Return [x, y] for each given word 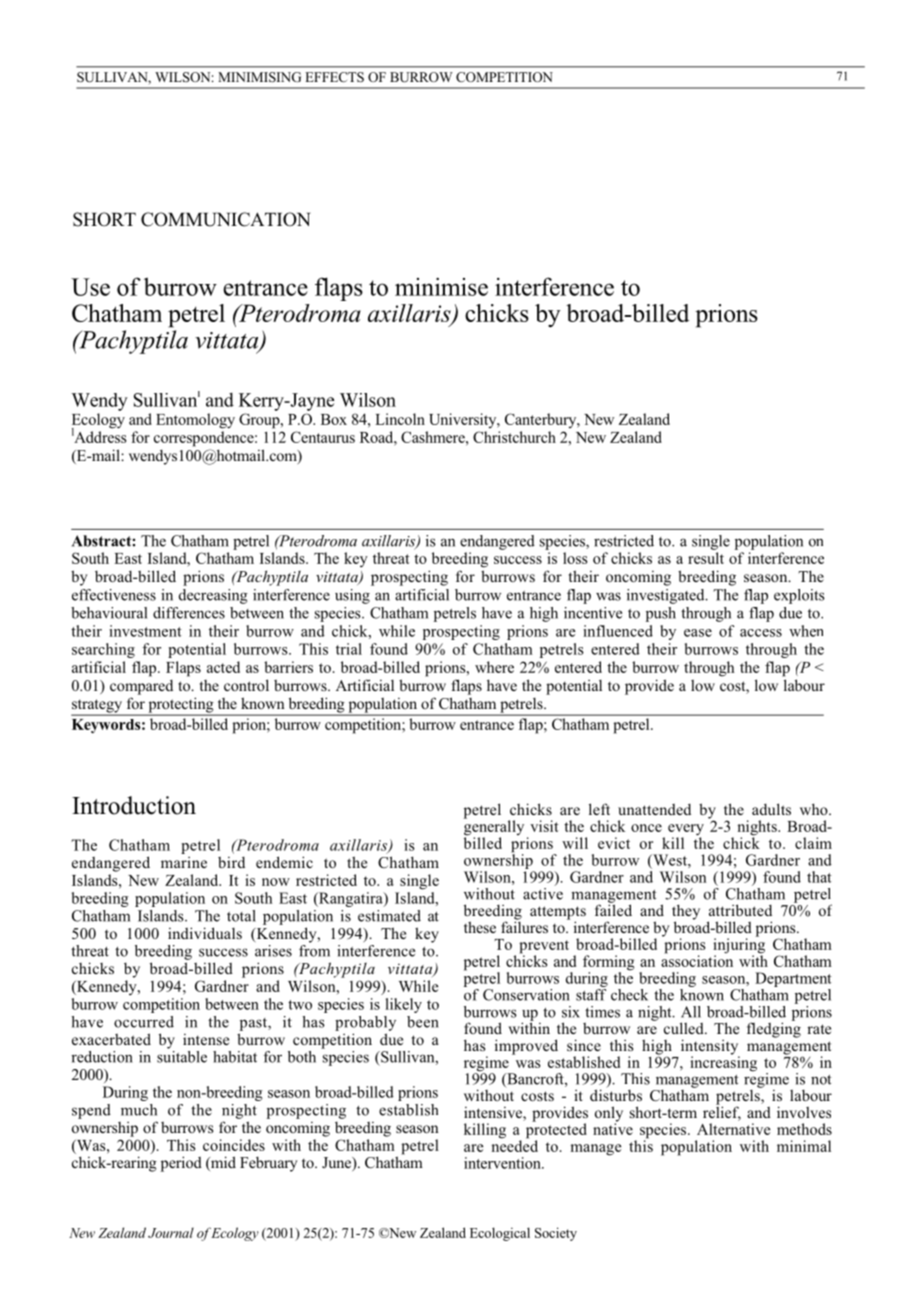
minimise [441, 287]
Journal [171, 1232]
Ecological [500, 1234]
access [761, 633]
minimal [804, 1146]
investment [145, 631]
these [480, 927]
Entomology [195, 421]
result [706, 558]
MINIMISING [259, 77]
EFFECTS [334, 77]
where [494, 667]
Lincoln [400, 419]
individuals [205, 933]
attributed [740, 910]
